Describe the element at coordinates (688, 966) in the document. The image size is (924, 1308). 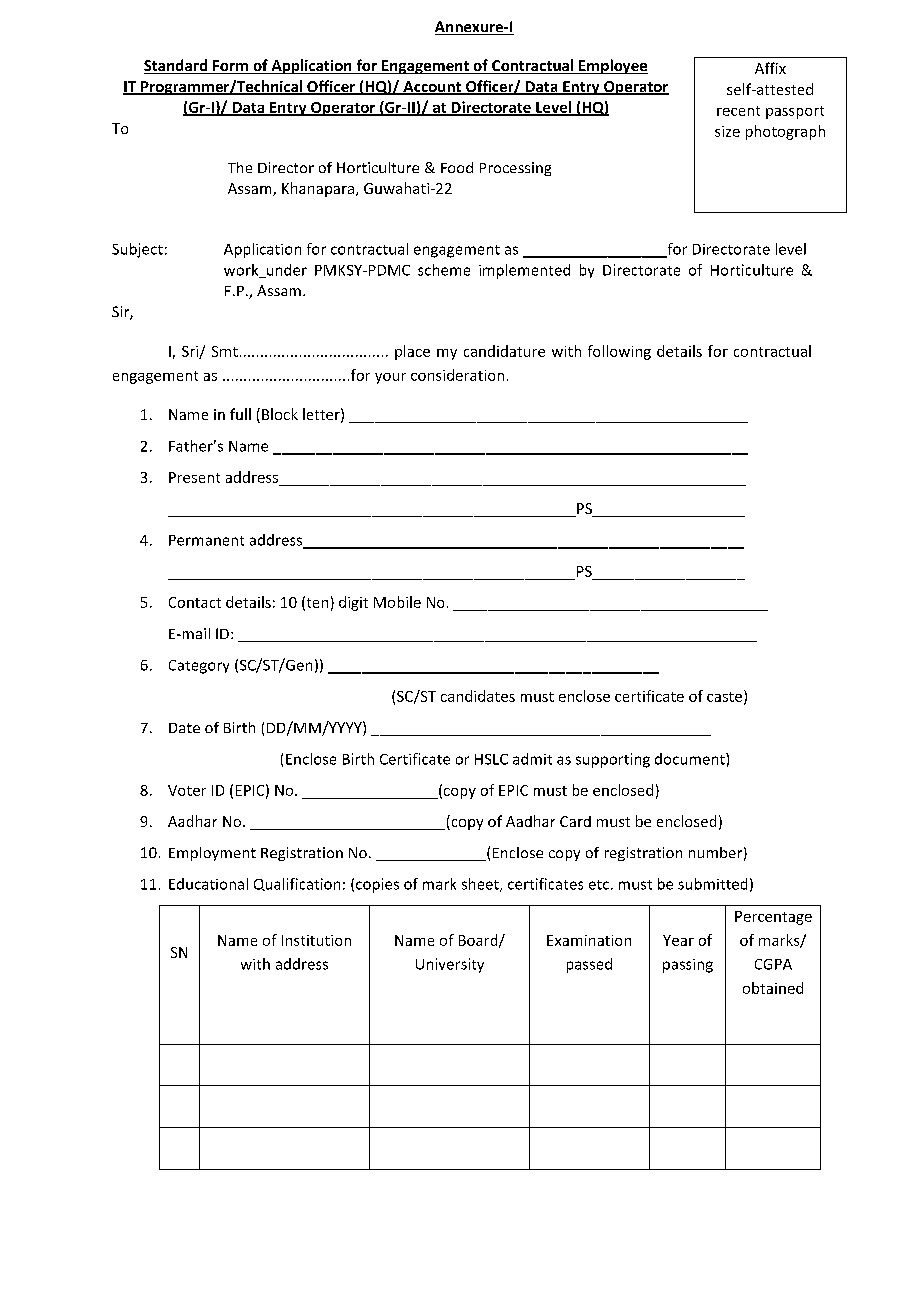
I see `passing` at that location.
